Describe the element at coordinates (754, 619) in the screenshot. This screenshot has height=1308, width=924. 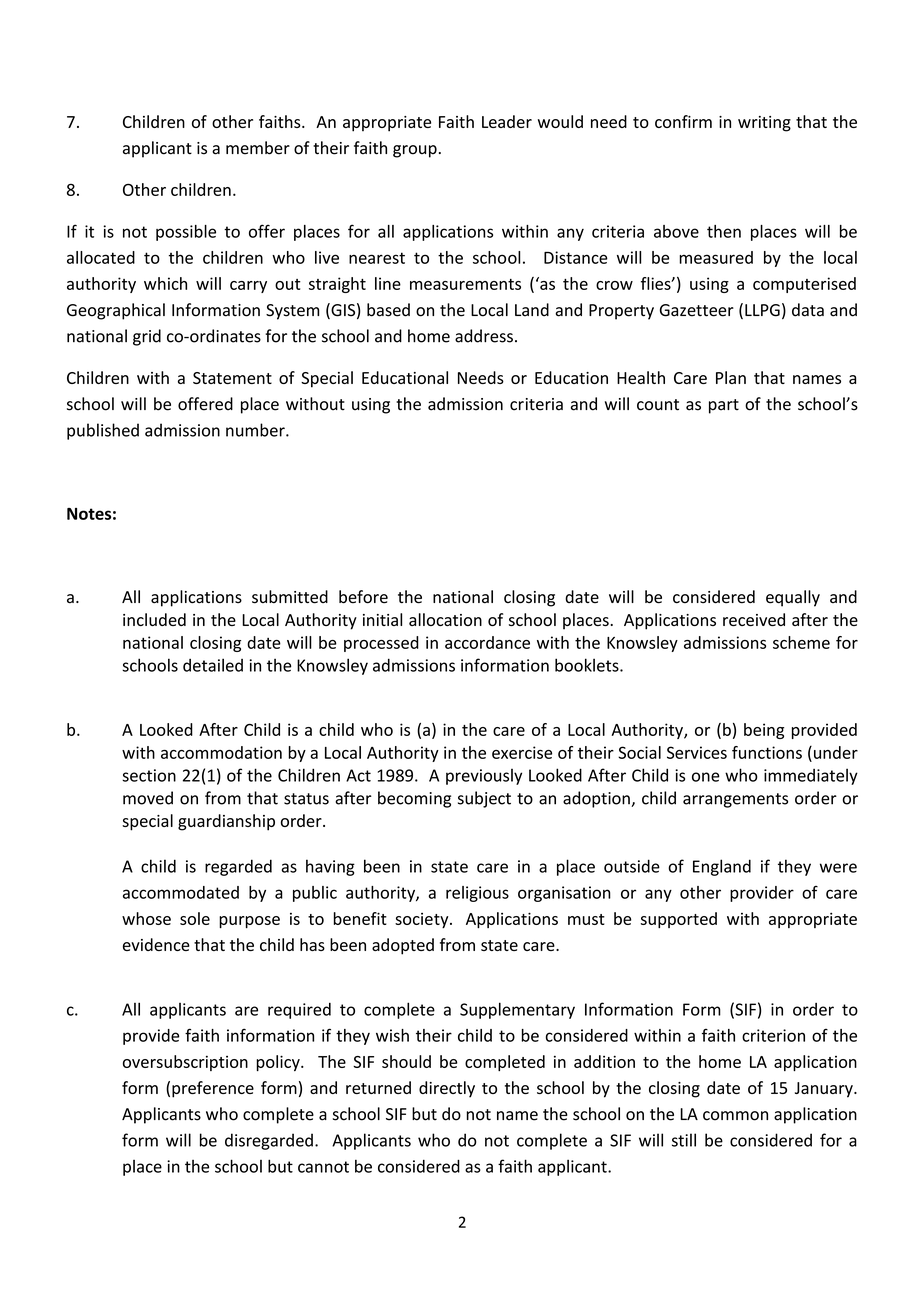
I see `received` at that location.
